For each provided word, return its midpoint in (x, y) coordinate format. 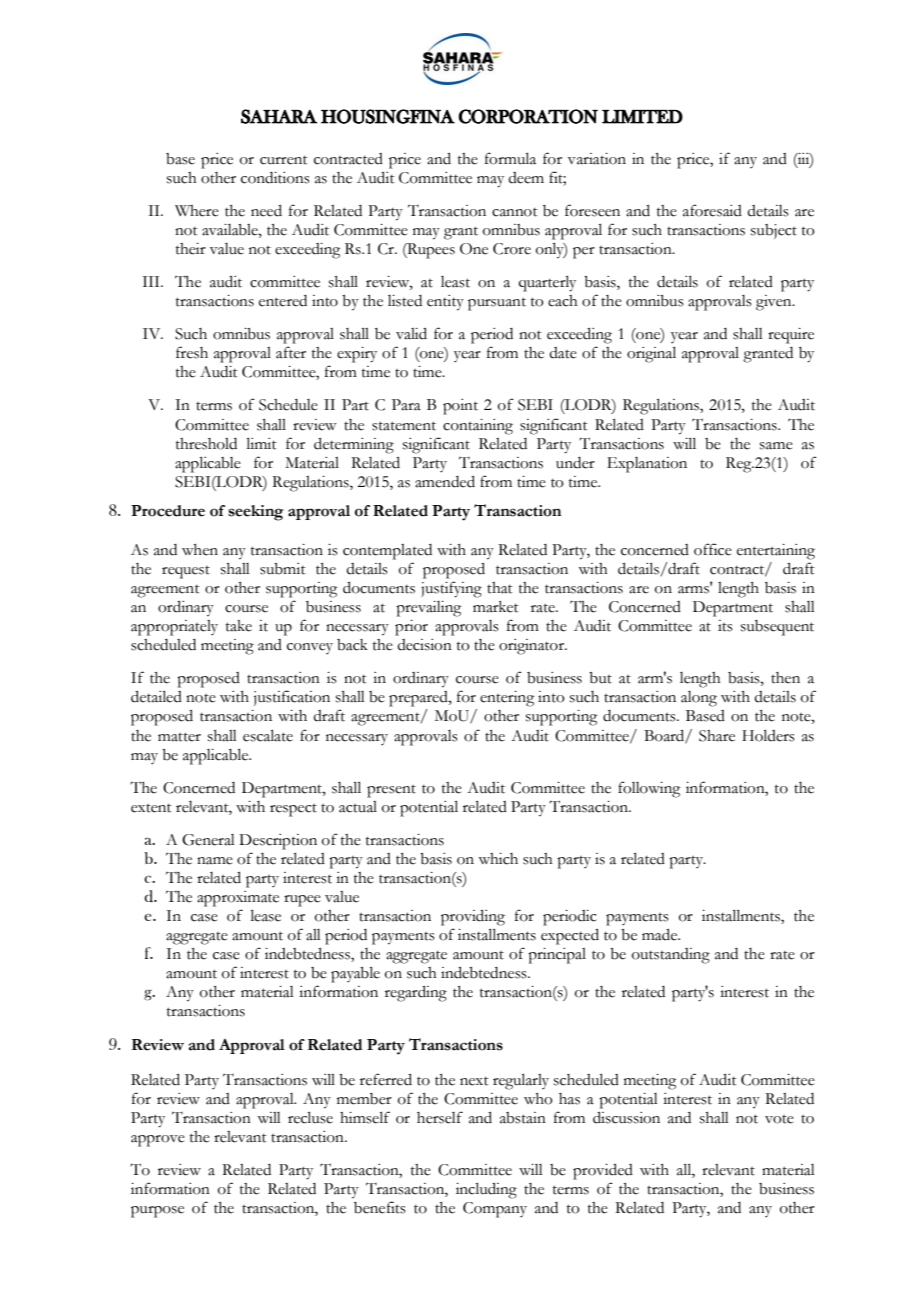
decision (424, 645)
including (486, 1191)
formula (510, 158)
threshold (206, 444)
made (661, 935)
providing (473, 918)
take (239, 626)
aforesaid (712, 210)
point (460, 407)
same (776, 446)
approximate (238, 899)
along (699, 699)
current (283, 160)
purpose (157, 1212)
